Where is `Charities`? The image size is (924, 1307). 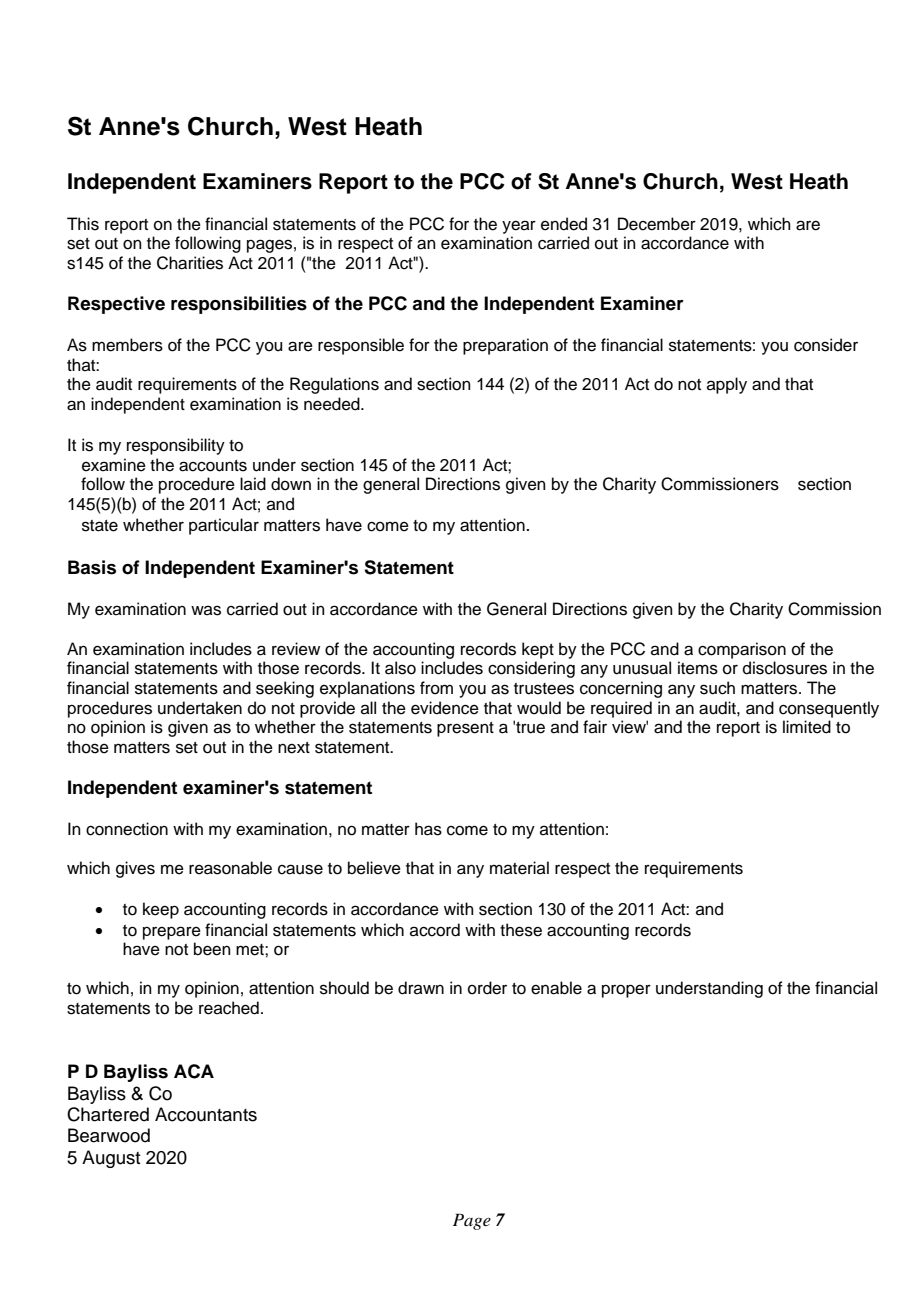
Charities is located at coordinates (190, 263).
